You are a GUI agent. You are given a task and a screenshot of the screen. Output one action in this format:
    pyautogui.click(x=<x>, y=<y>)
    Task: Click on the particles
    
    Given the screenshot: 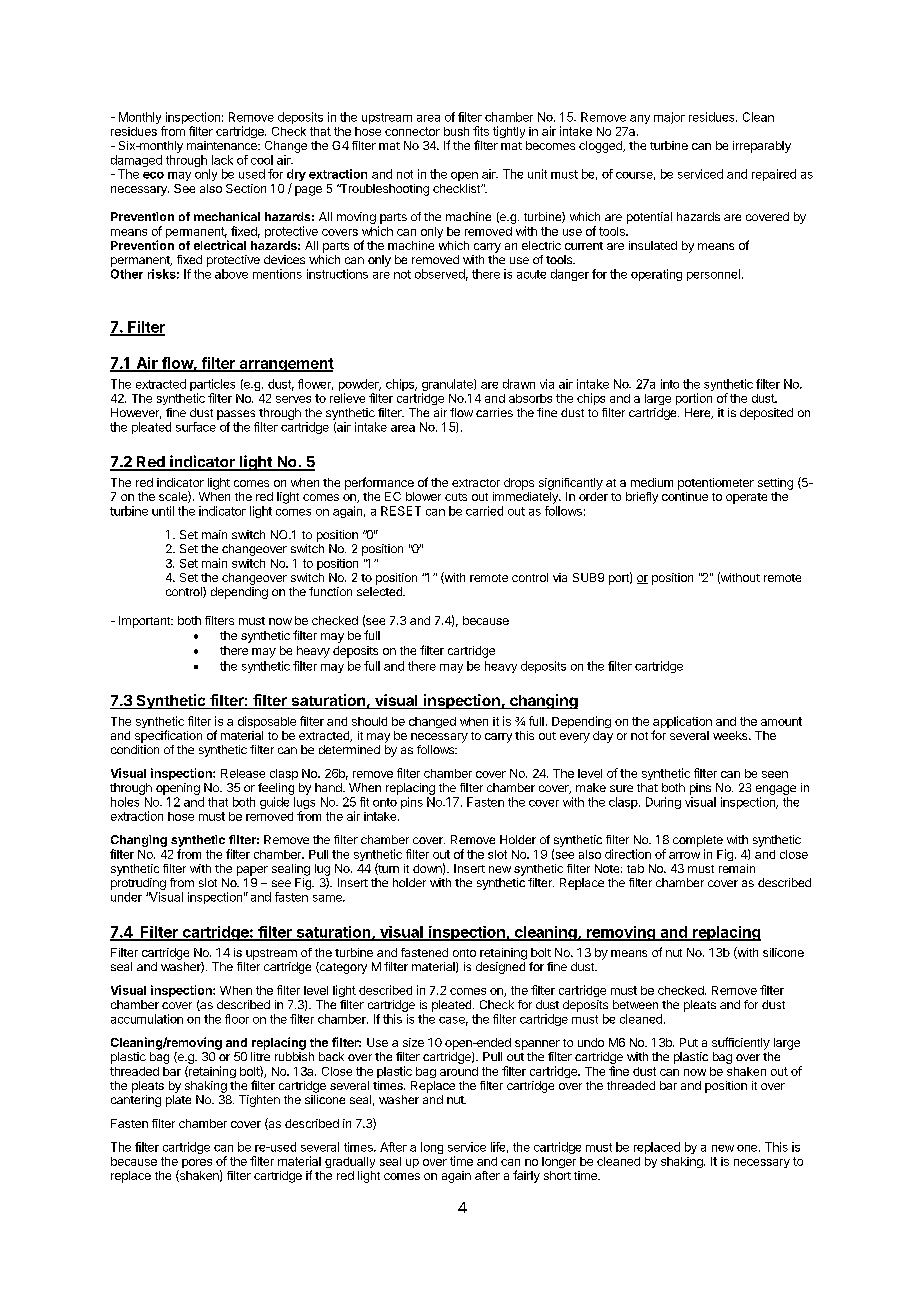 What is the action you would take?
    pyautogui.click(x=212, y=386)
